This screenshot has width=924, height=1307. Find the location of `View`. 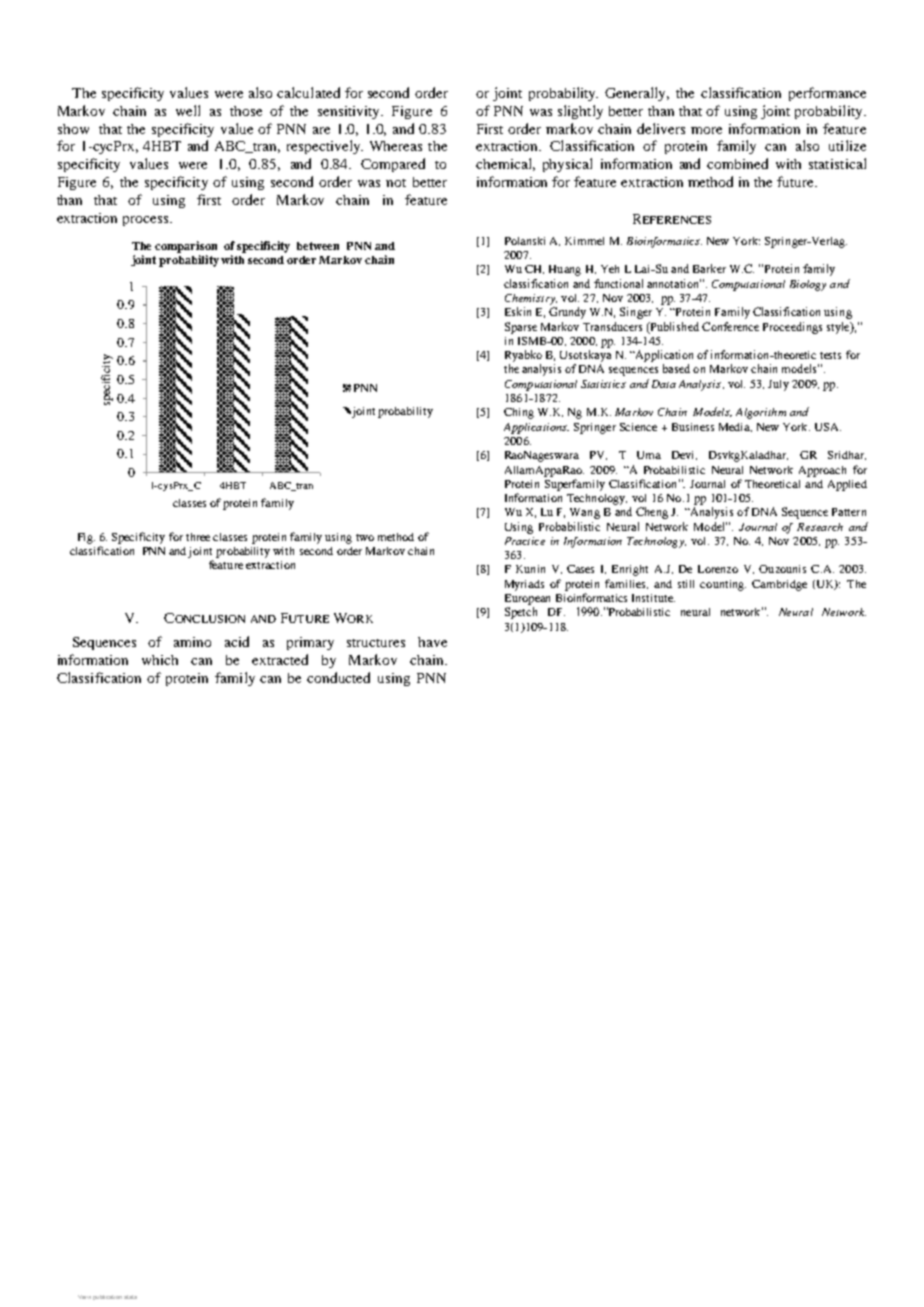

View is located at coordinates (84, 1297).
